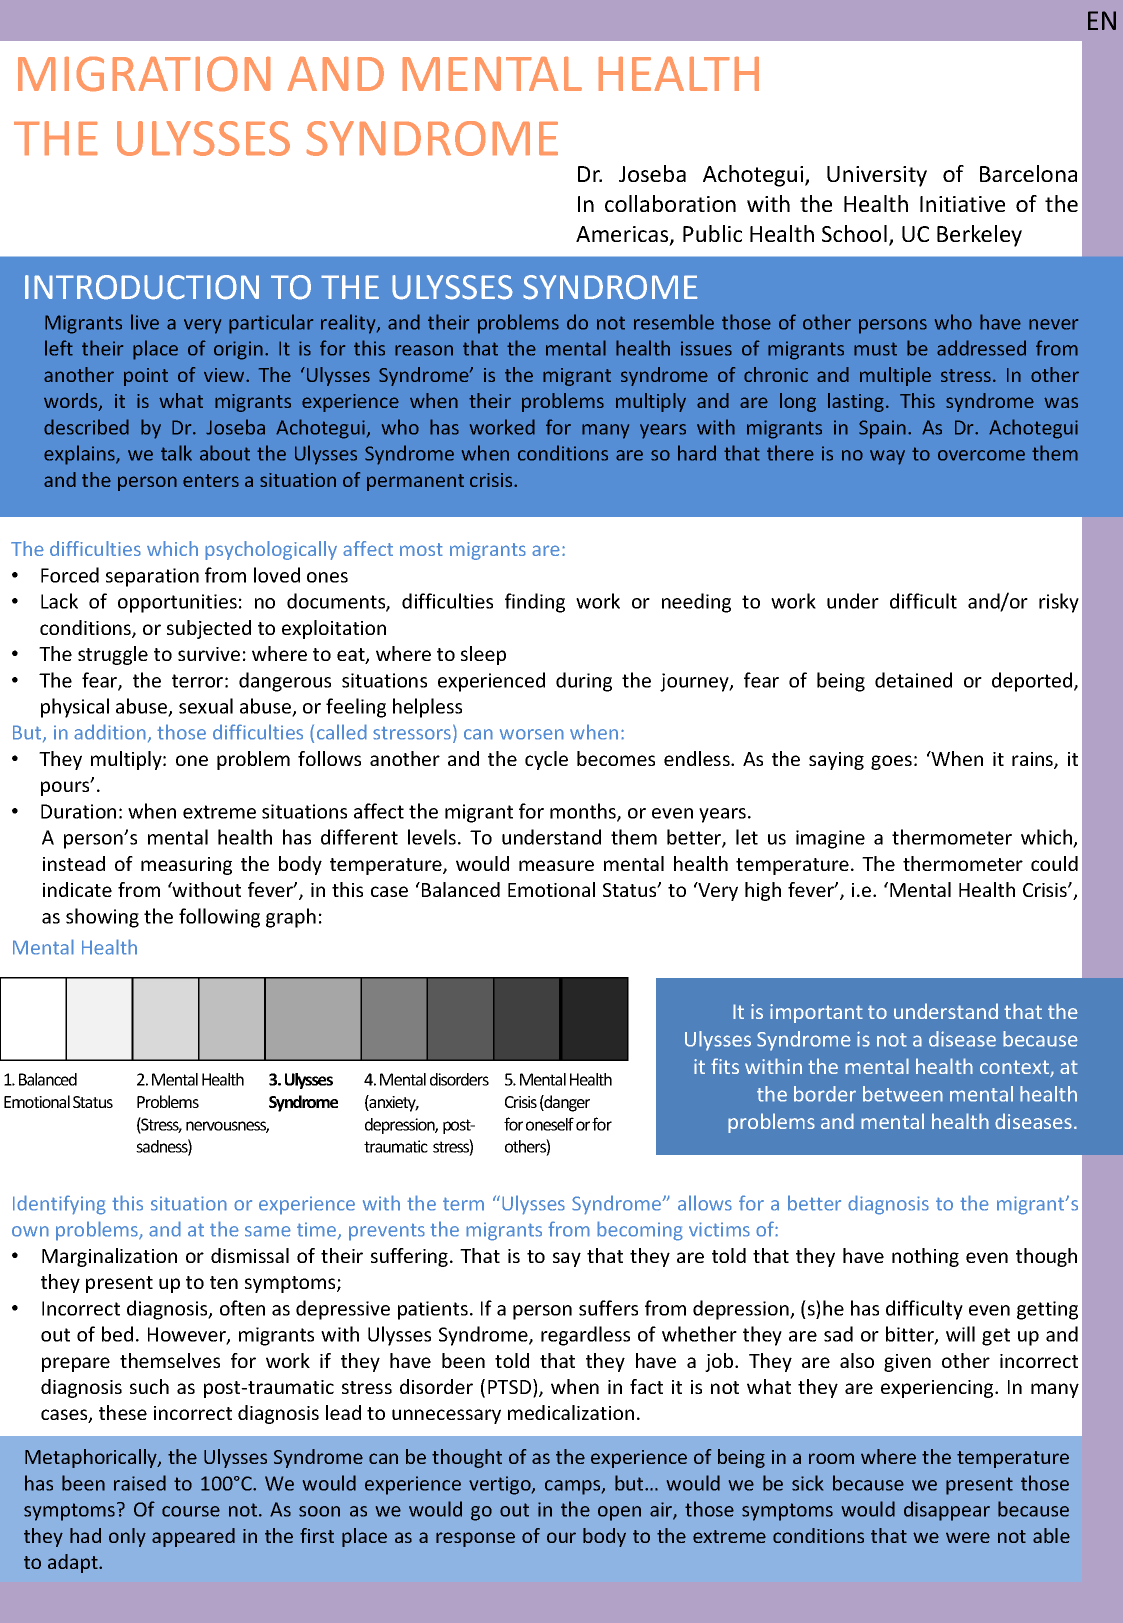 This document has height=1623, width=1123. What do you see at coordinates (109, 1257) in the document?
I see `Marginalization` at bounding box center [109, 1257].
